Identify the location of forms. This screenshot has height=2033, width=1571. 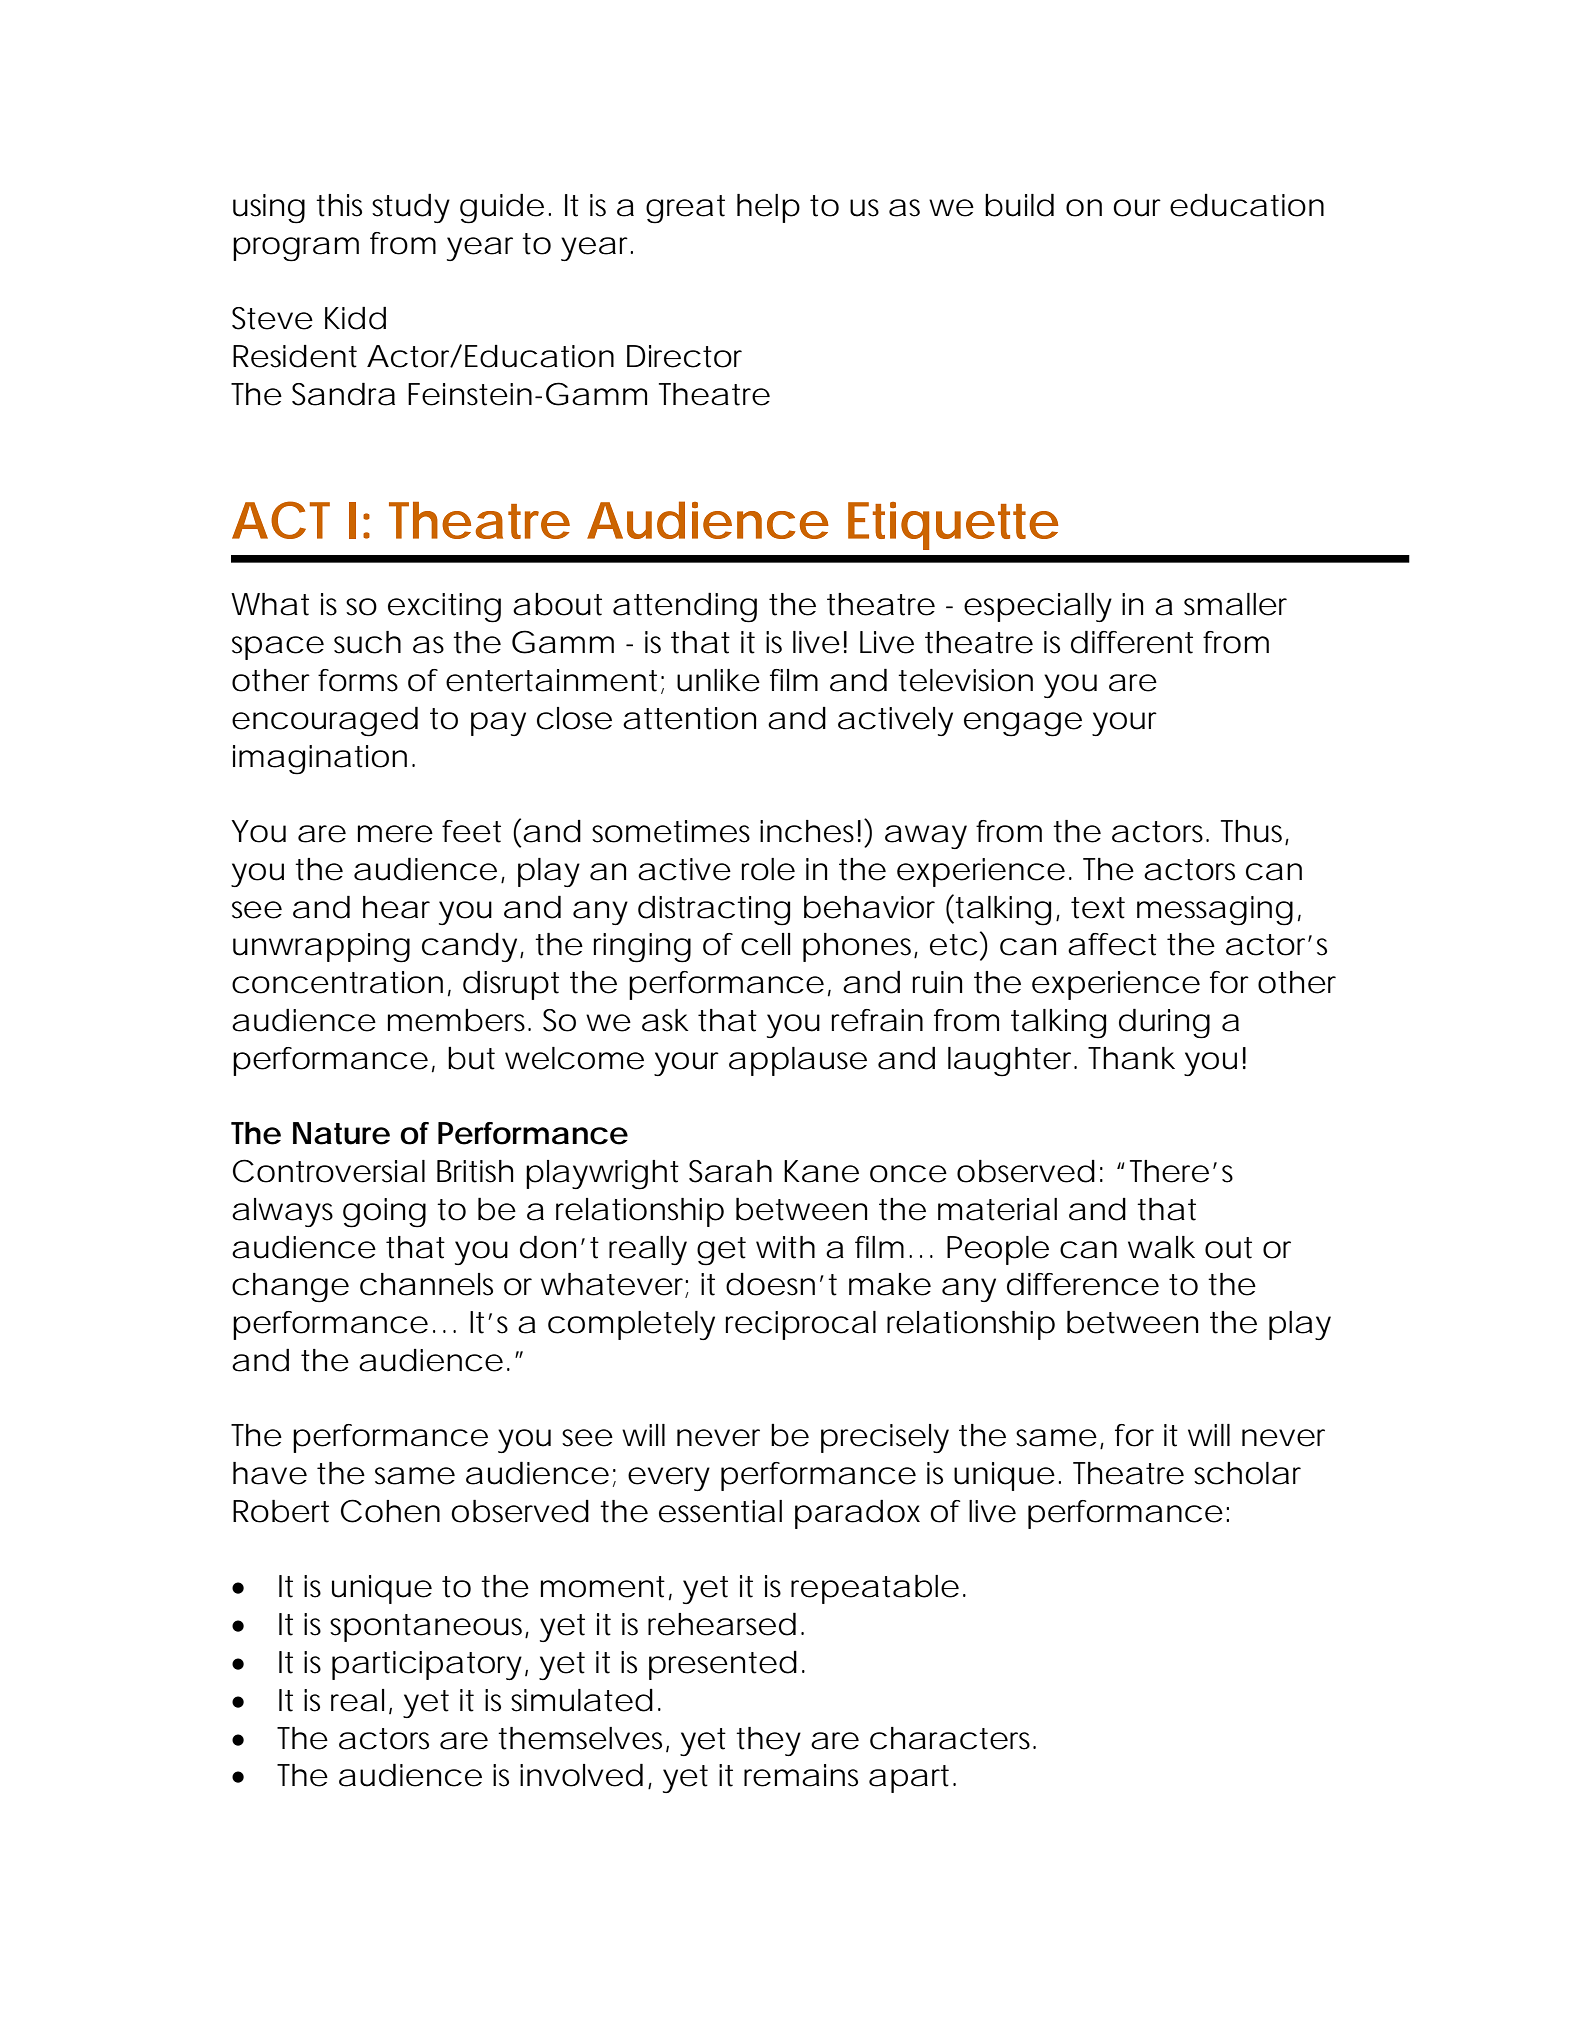
(358, 680).
